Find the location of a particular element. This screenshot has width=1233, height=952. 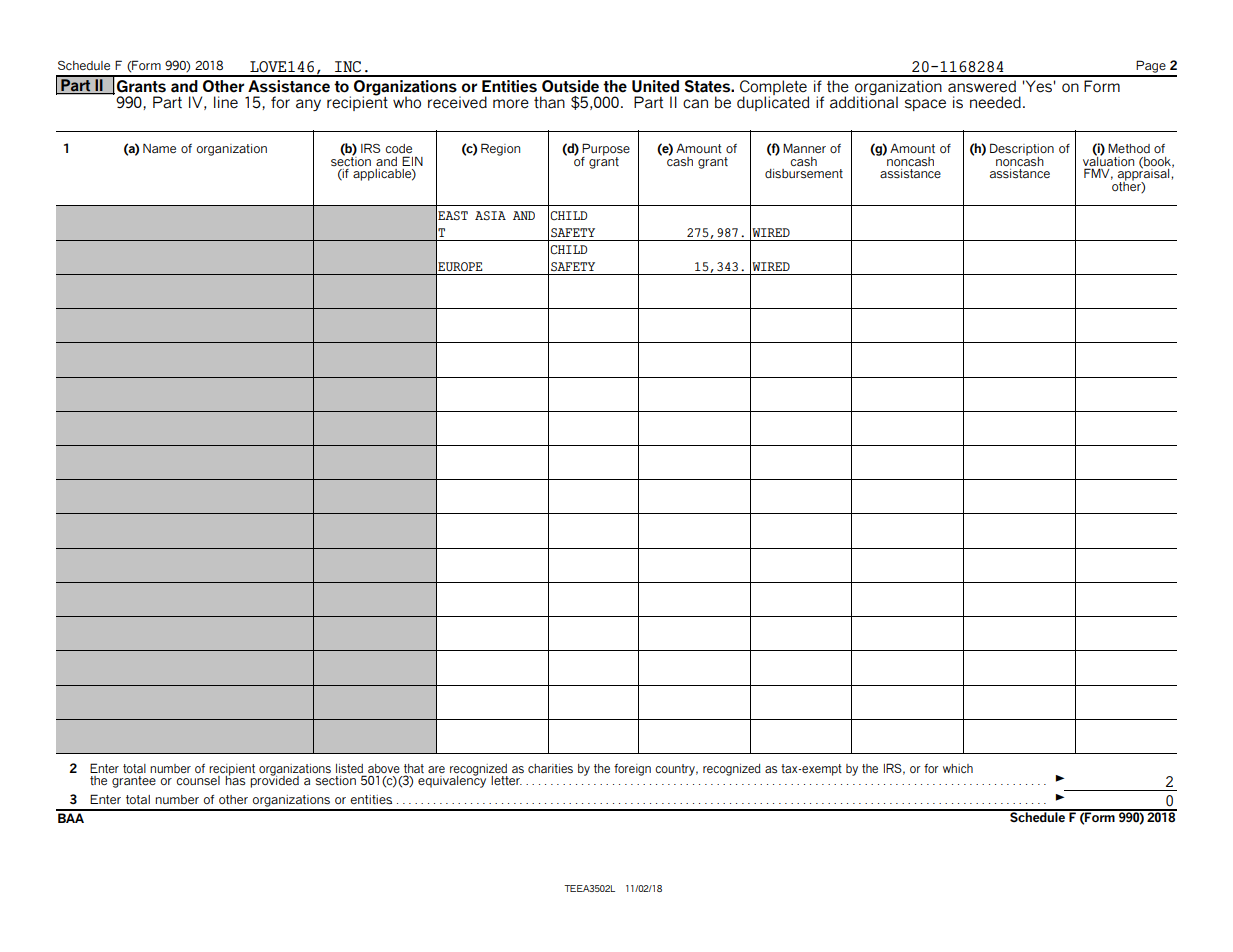

needed is located at coordinates (995, 102).
